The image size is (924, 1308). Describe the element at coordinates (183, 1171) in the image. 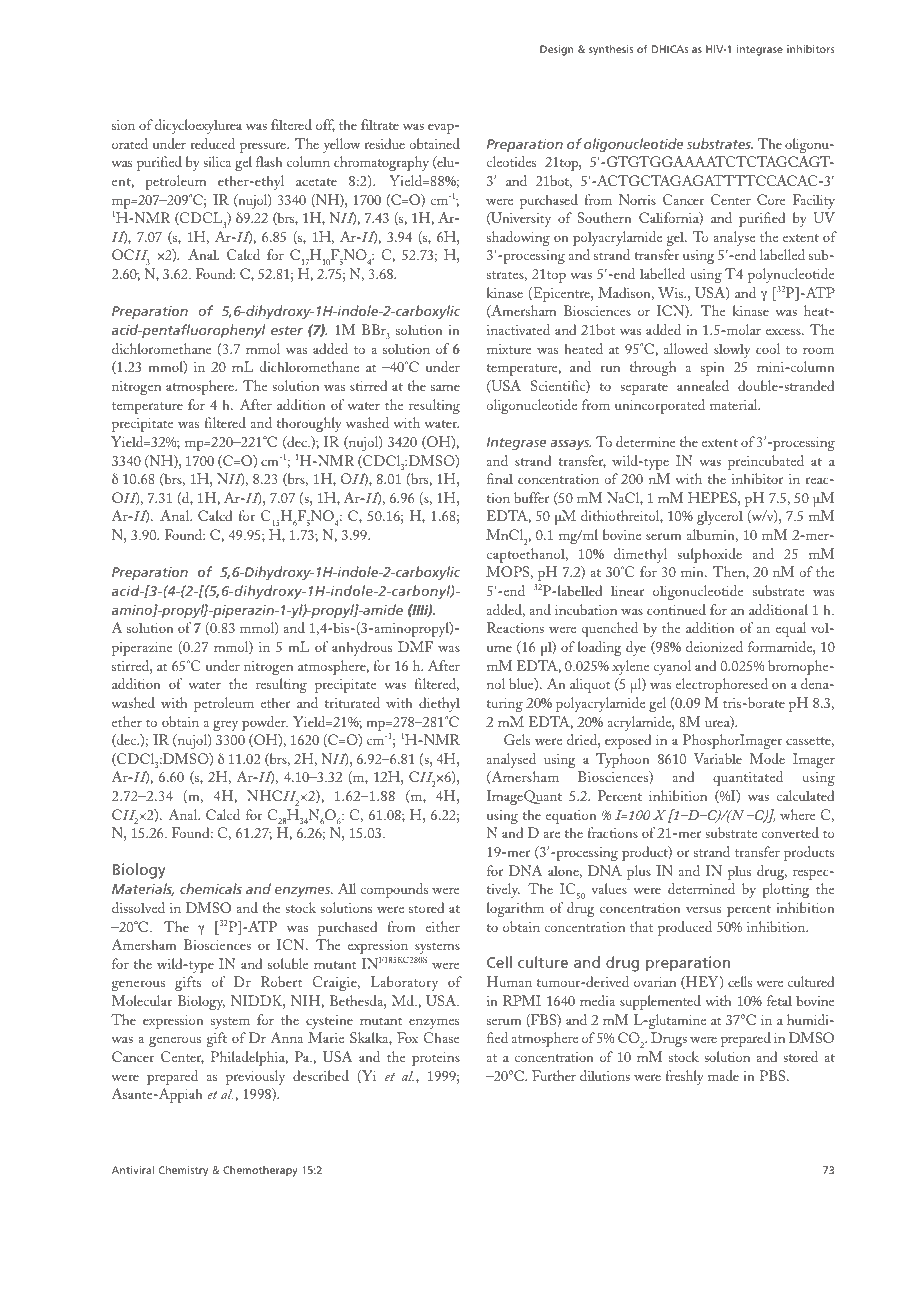

I see `Chemistry` at that location.
